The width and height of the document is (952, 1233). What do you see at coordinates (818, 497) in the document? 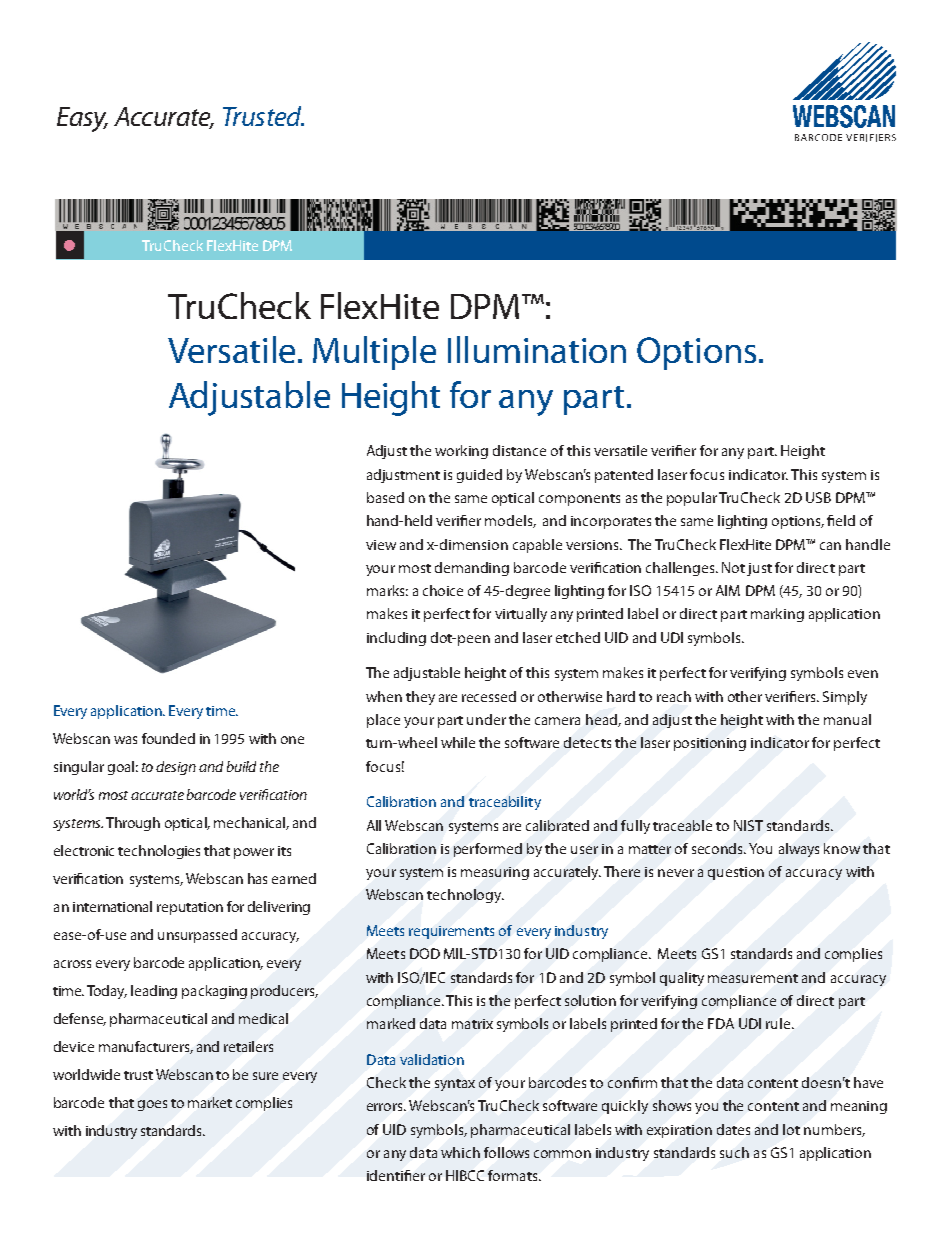
I see `USB` at bounding box center [818, 497].
